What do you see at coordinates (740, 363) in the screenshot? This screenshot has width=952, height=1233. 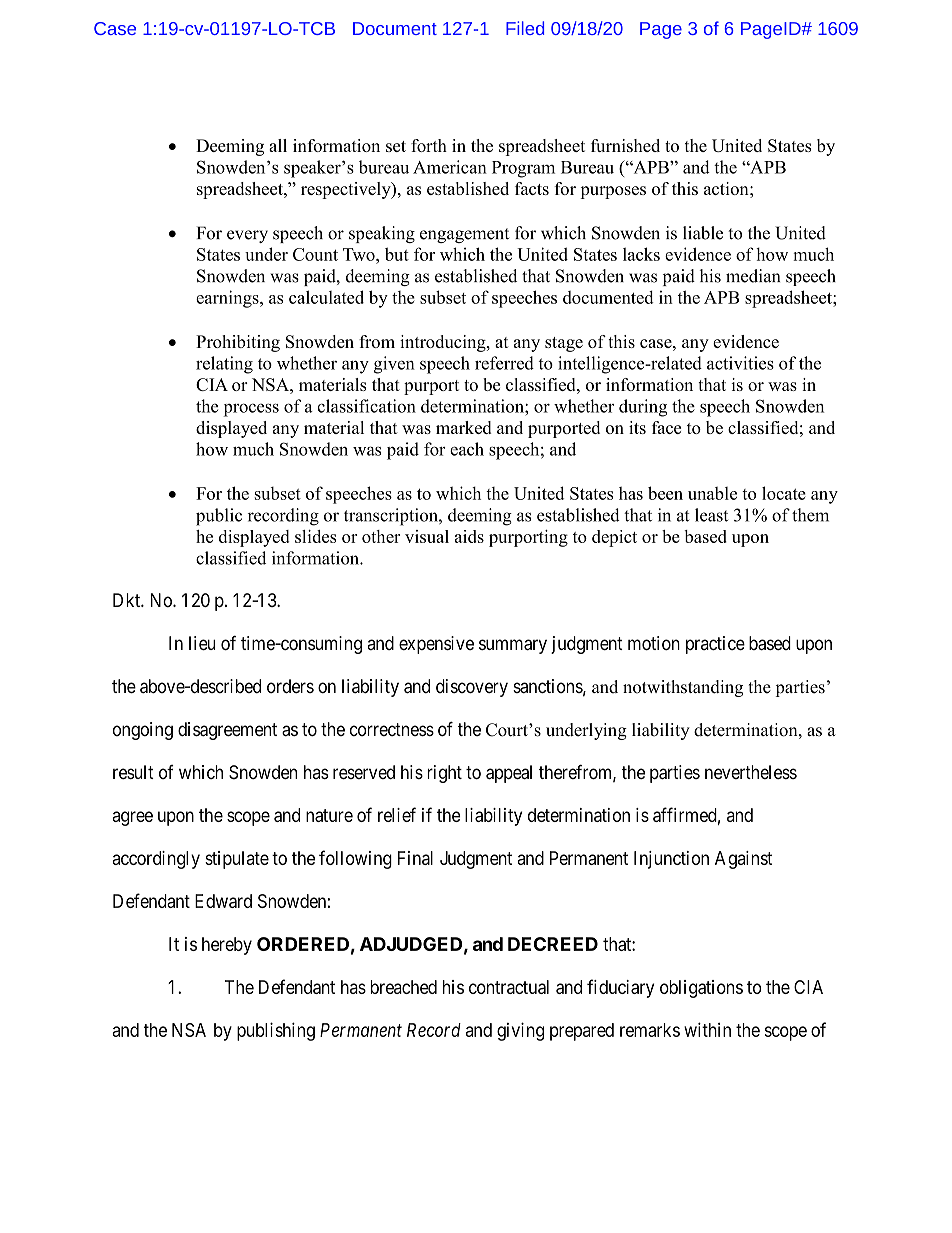 I see `activities` at bounding box center [740, 363].
